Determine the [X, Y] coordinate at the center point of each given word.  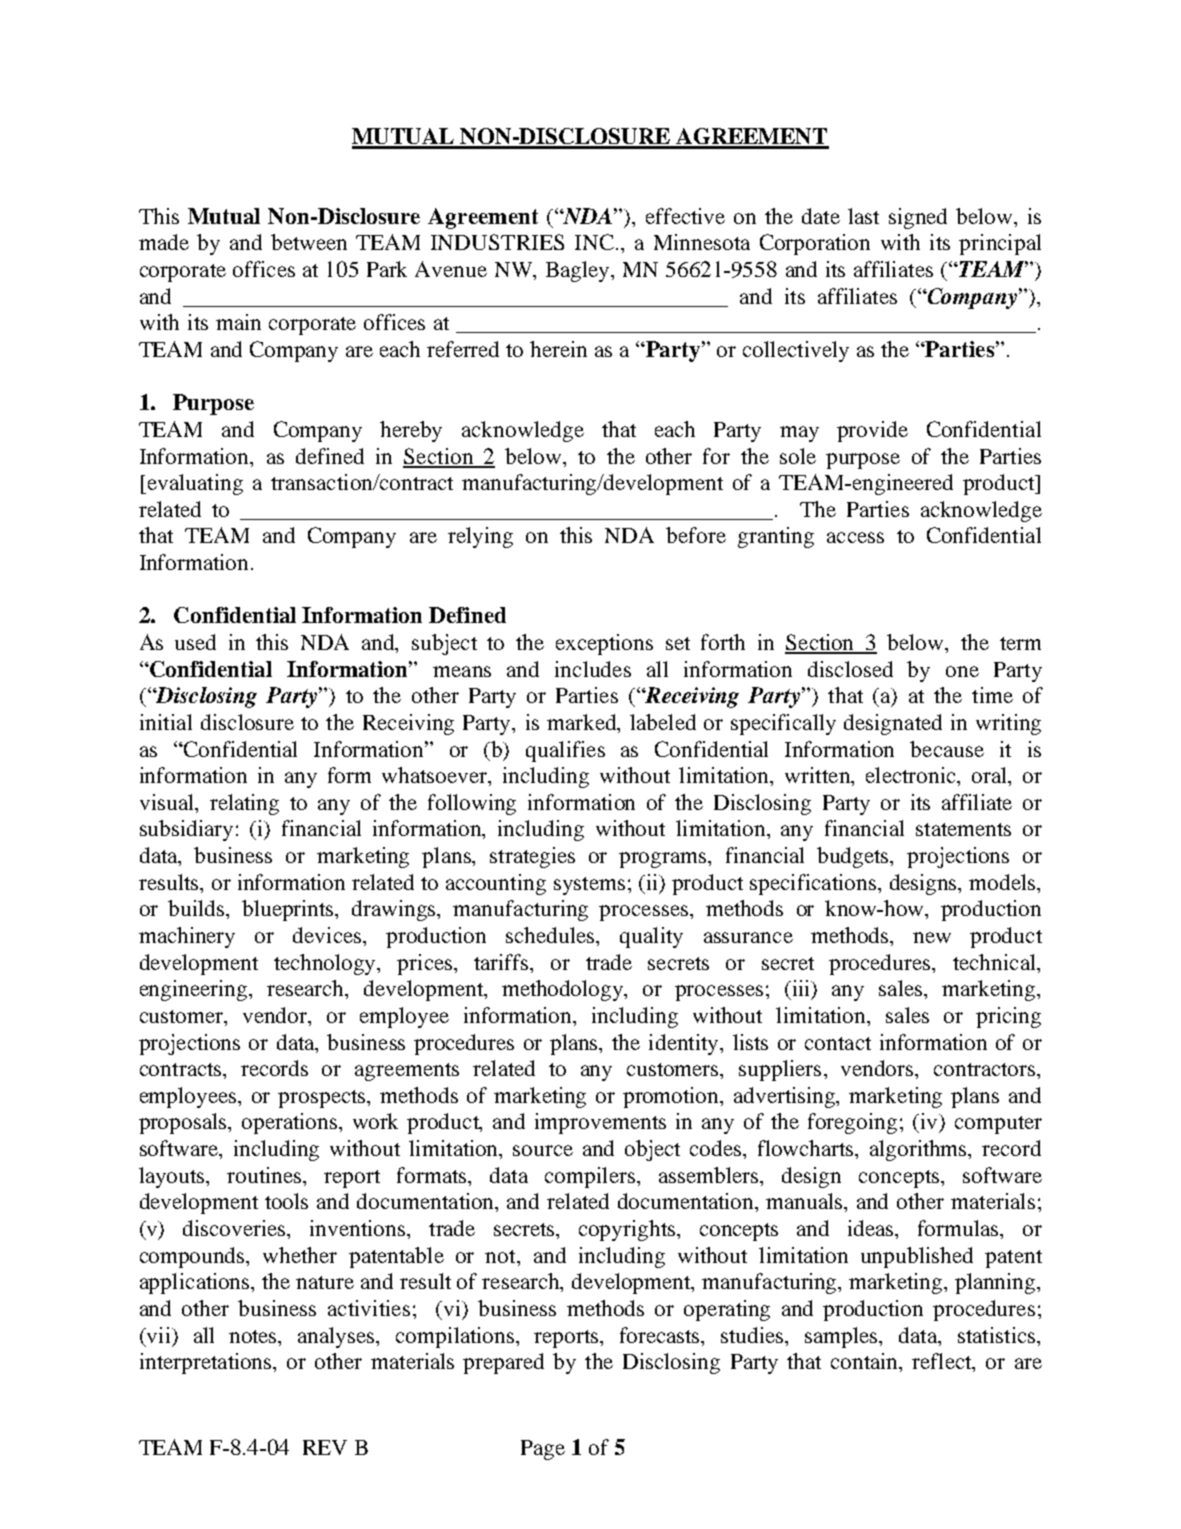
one [962, 671]
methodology [564, 990]
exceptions [604, 644]
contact [838, 1043]
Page [543, 1450]
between [309, 242]
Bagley [579, 271]
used [195, 642]
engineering [195, 990]
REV [325, 1447]
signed [918, 218]
